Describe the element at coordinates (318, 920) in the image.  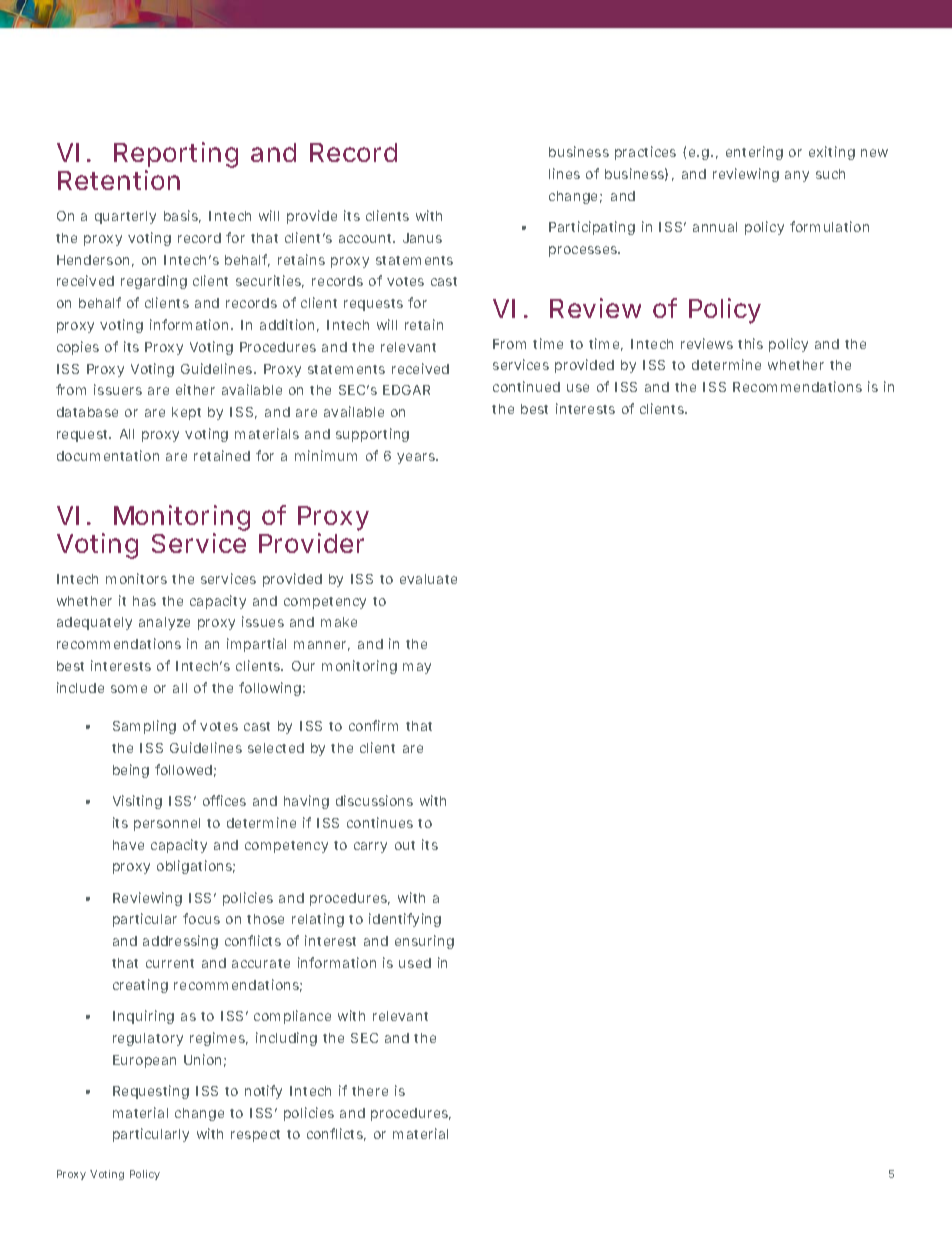
I see `relating` at that location.
